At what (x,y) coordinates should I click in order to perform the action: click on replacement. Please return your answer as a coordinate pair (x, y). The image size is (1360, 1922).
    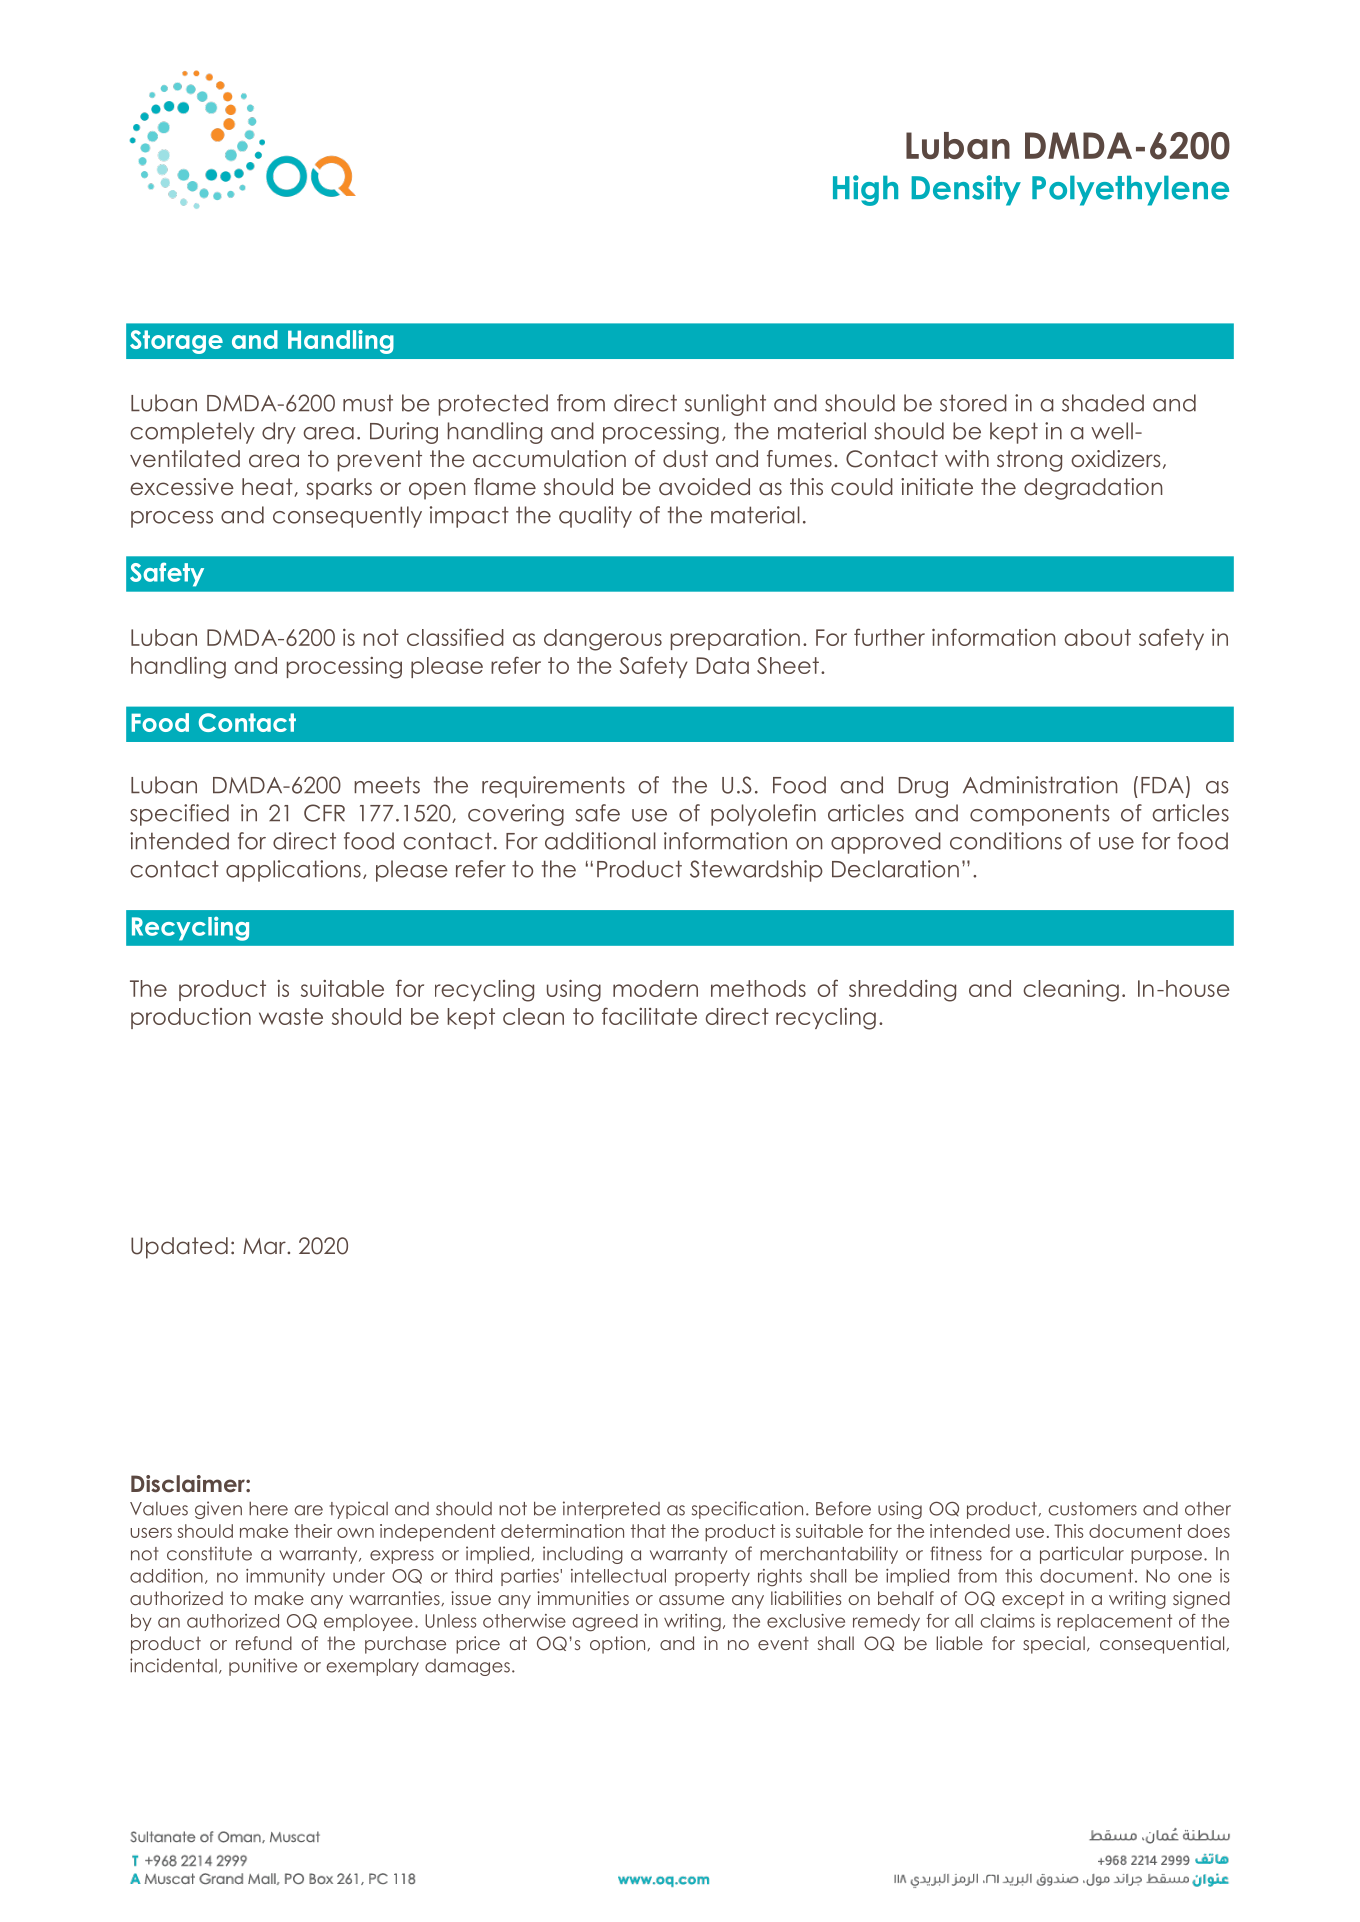
    Looking at the image, I should click on (1114, 1622).
